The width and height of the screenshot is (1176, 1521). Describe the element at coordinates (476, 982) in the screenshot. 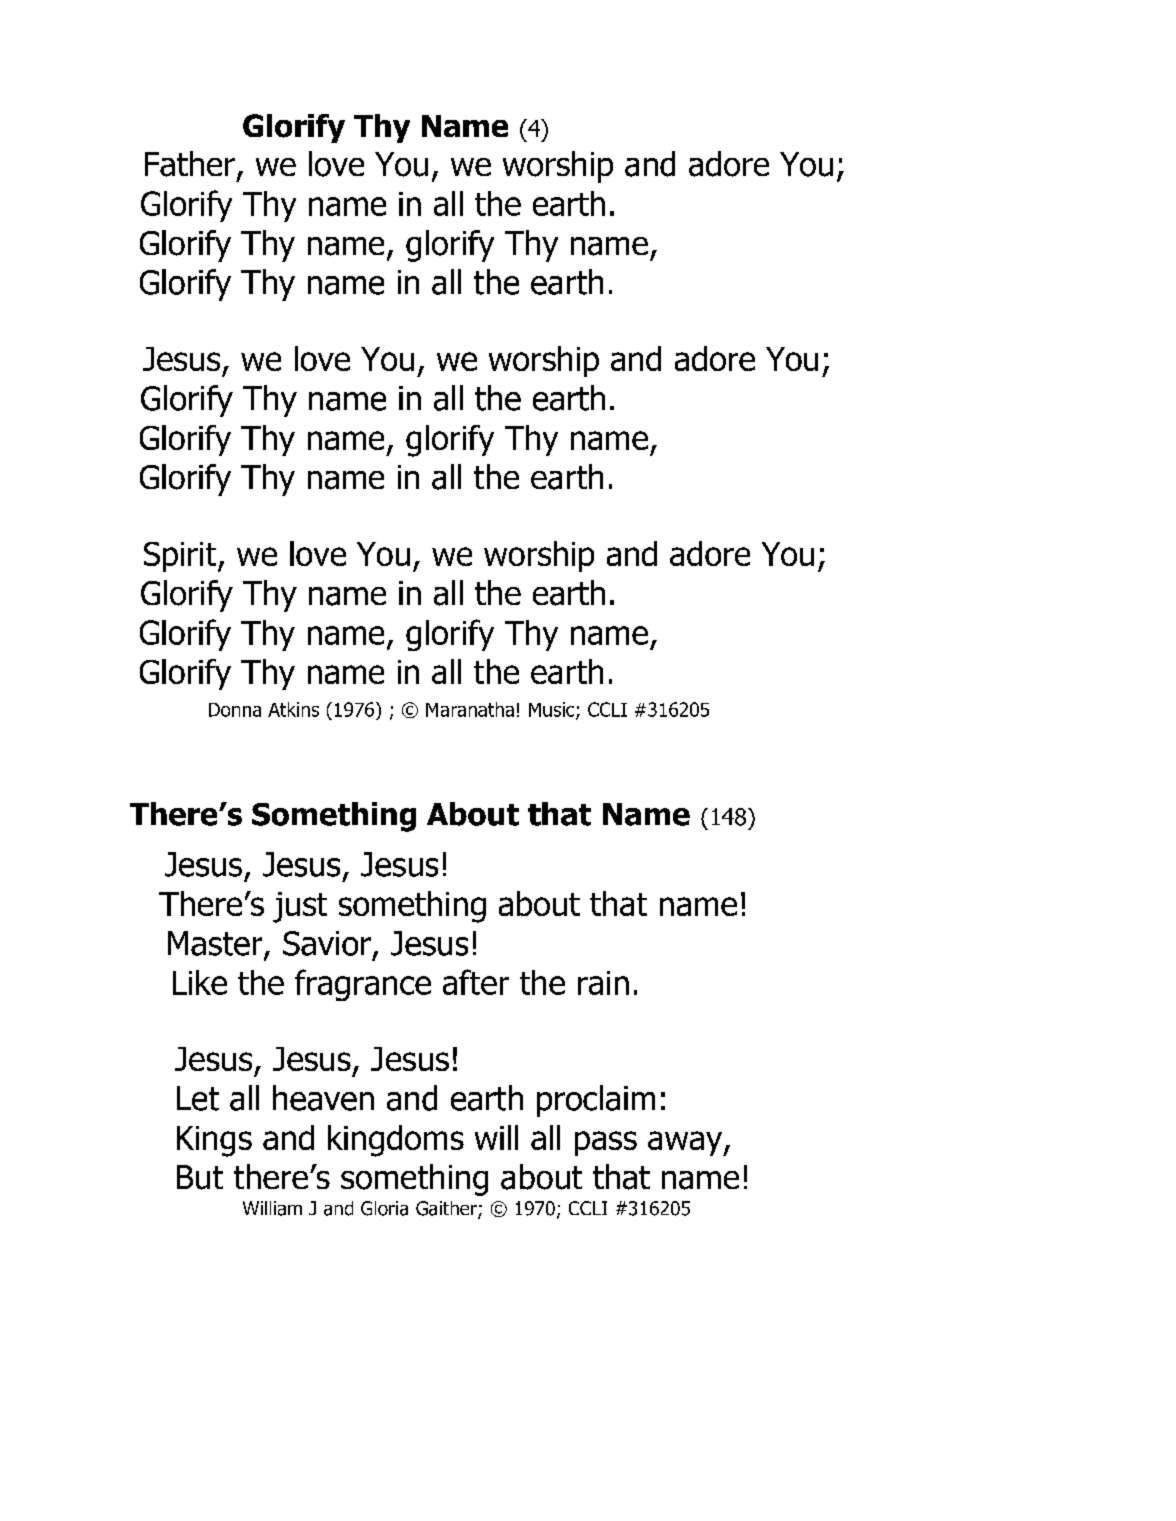

I see `after` at that location.
